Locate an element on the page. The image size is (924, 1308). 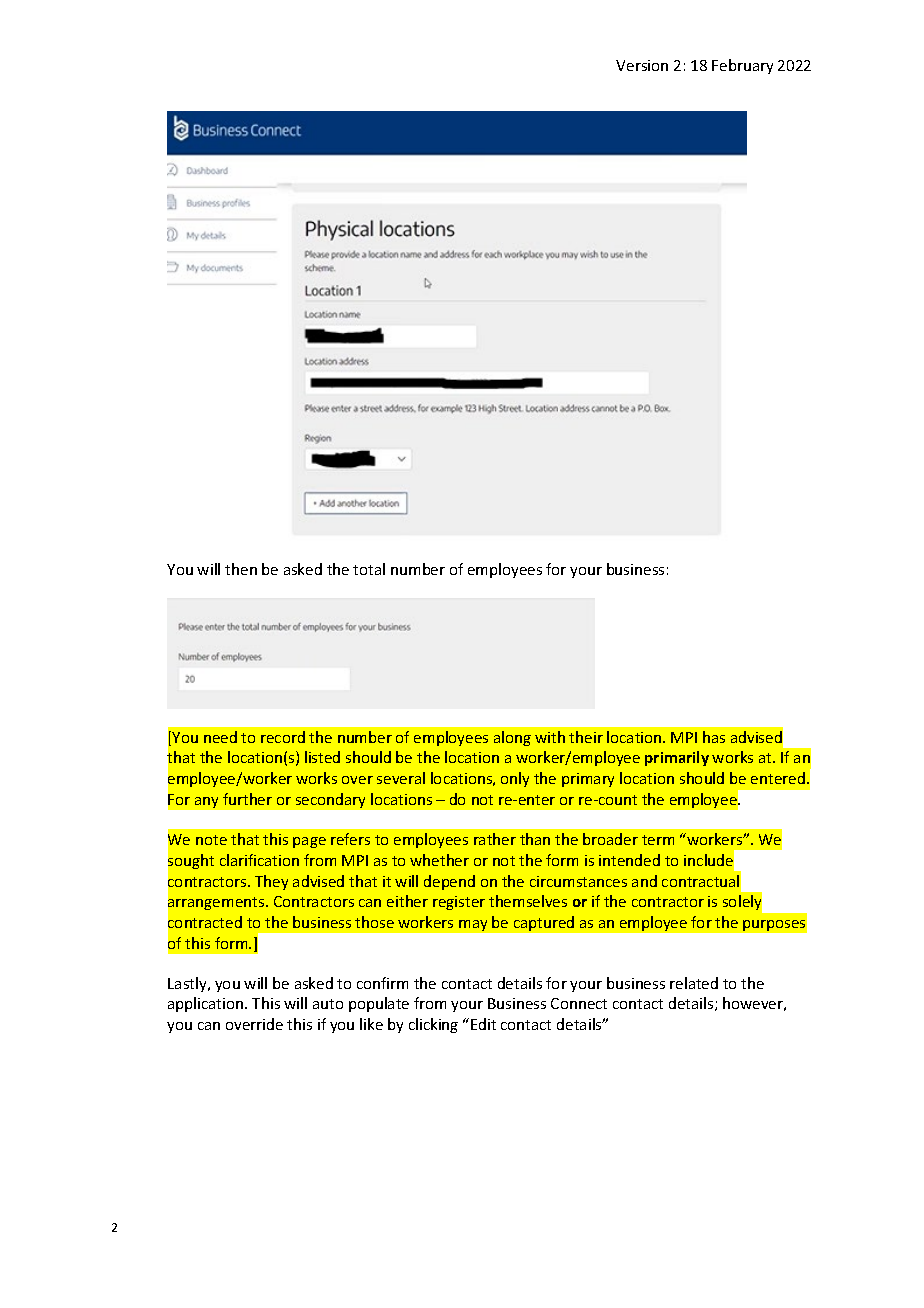
along is located at coordinates (512, 738).
